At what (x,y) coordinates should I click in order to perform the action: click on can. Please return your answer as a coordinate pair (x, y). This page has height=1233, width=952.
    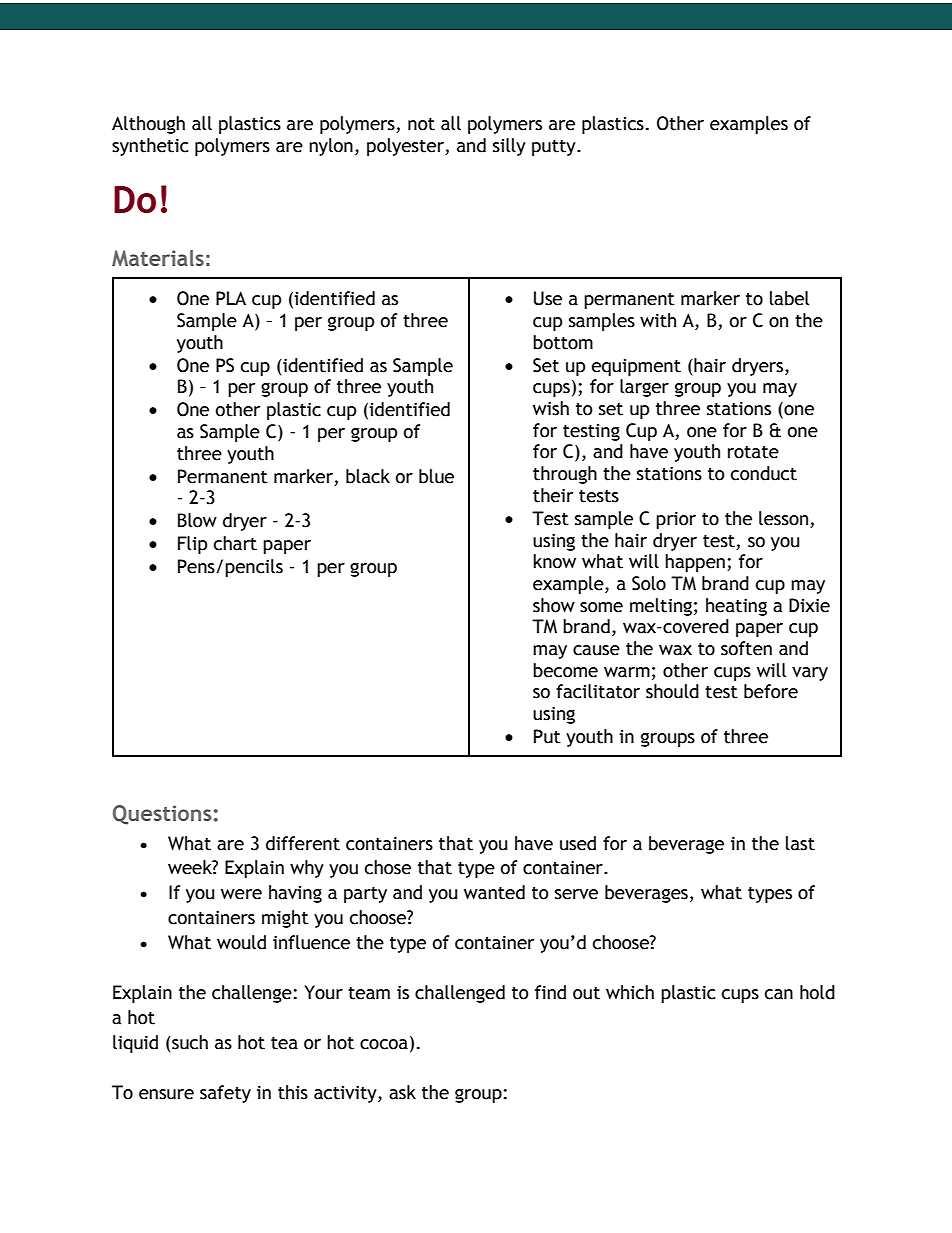
    Looking at the image, I should click on (779, 994).
